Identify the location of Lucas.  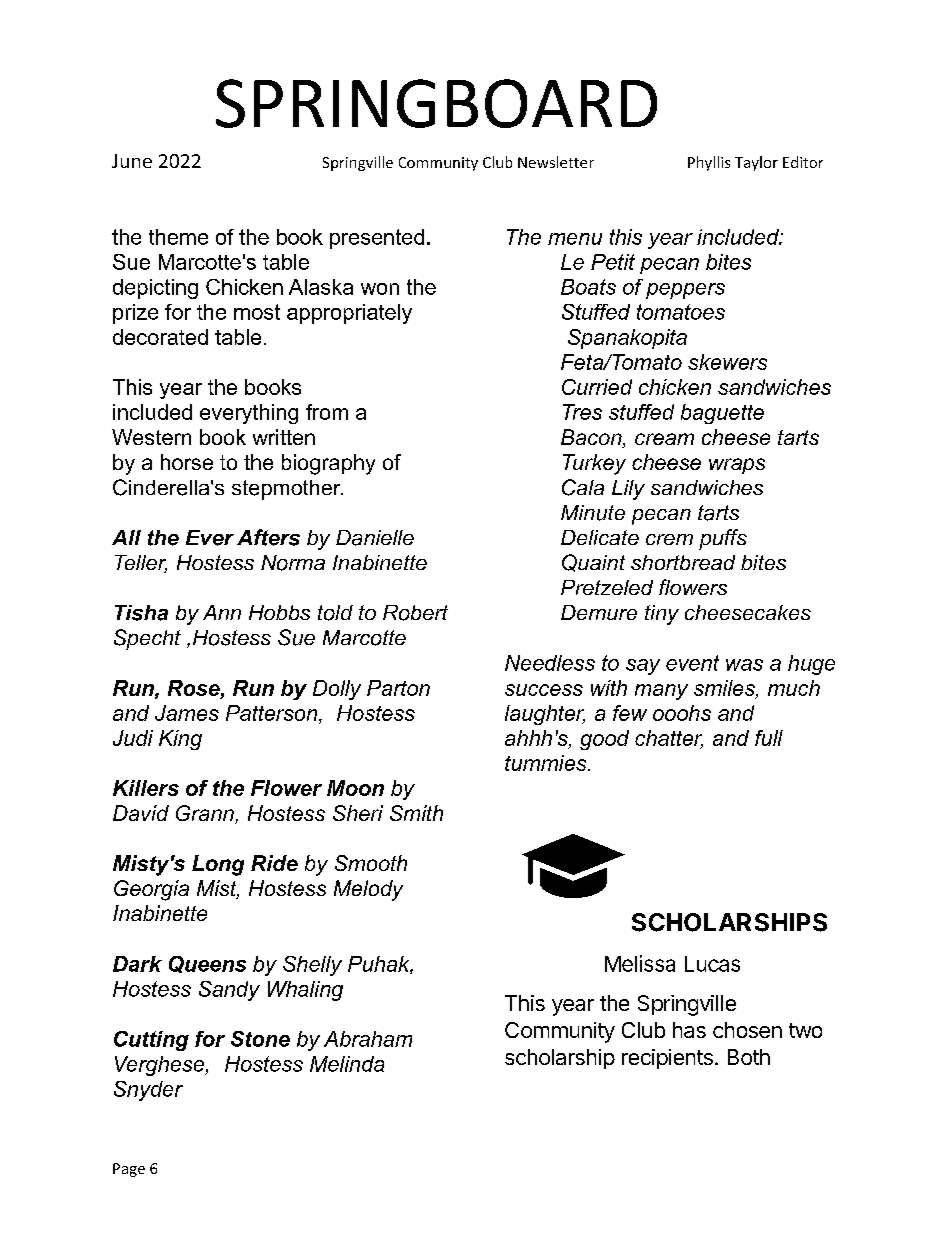
(712, 964).
